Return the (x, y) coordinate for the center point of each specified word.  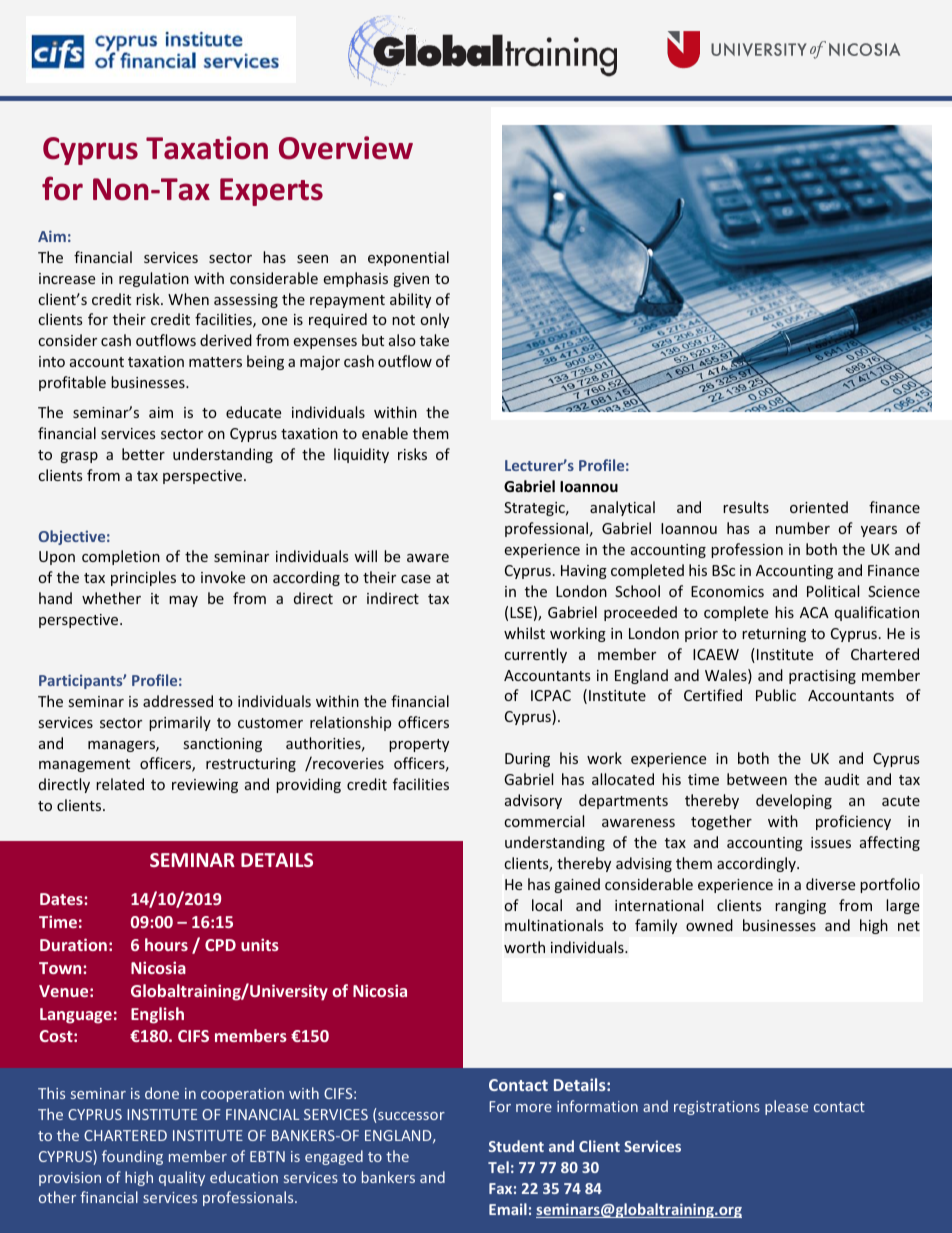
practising (822, 677)
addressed (178, 701)
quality (182, 1178)
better (143, 454)
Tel (498, 1167)
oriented (819, 507)
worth (524, 947)
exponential (408, 258)
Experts (271, 192)
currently (535, 655)
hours (166, 944)
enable (385, 433)
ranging (800, 907)
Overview (346, 148)
